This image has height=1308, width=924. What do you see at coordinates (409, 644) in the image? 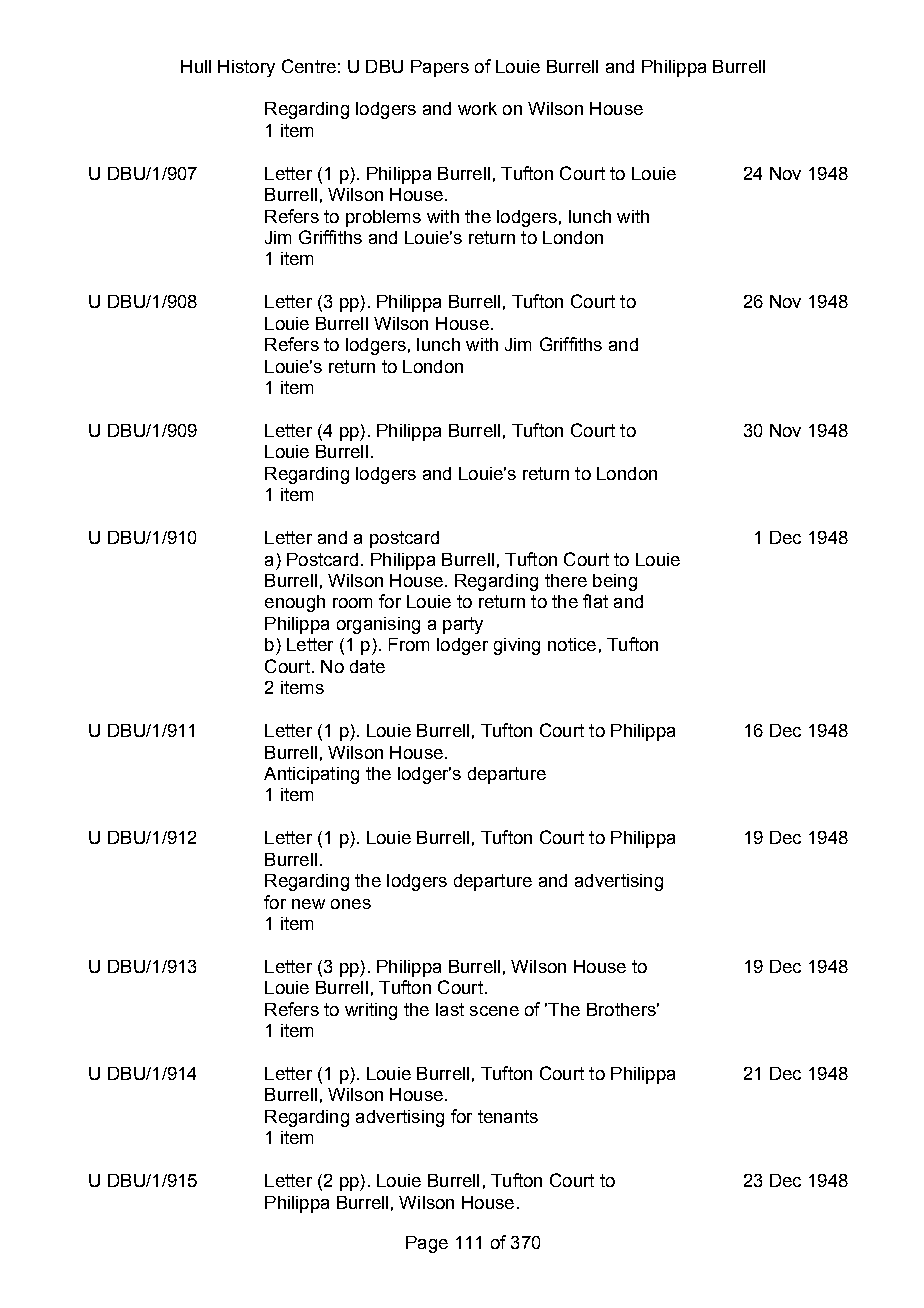
I see `From` at bounding box center [409, 644].
